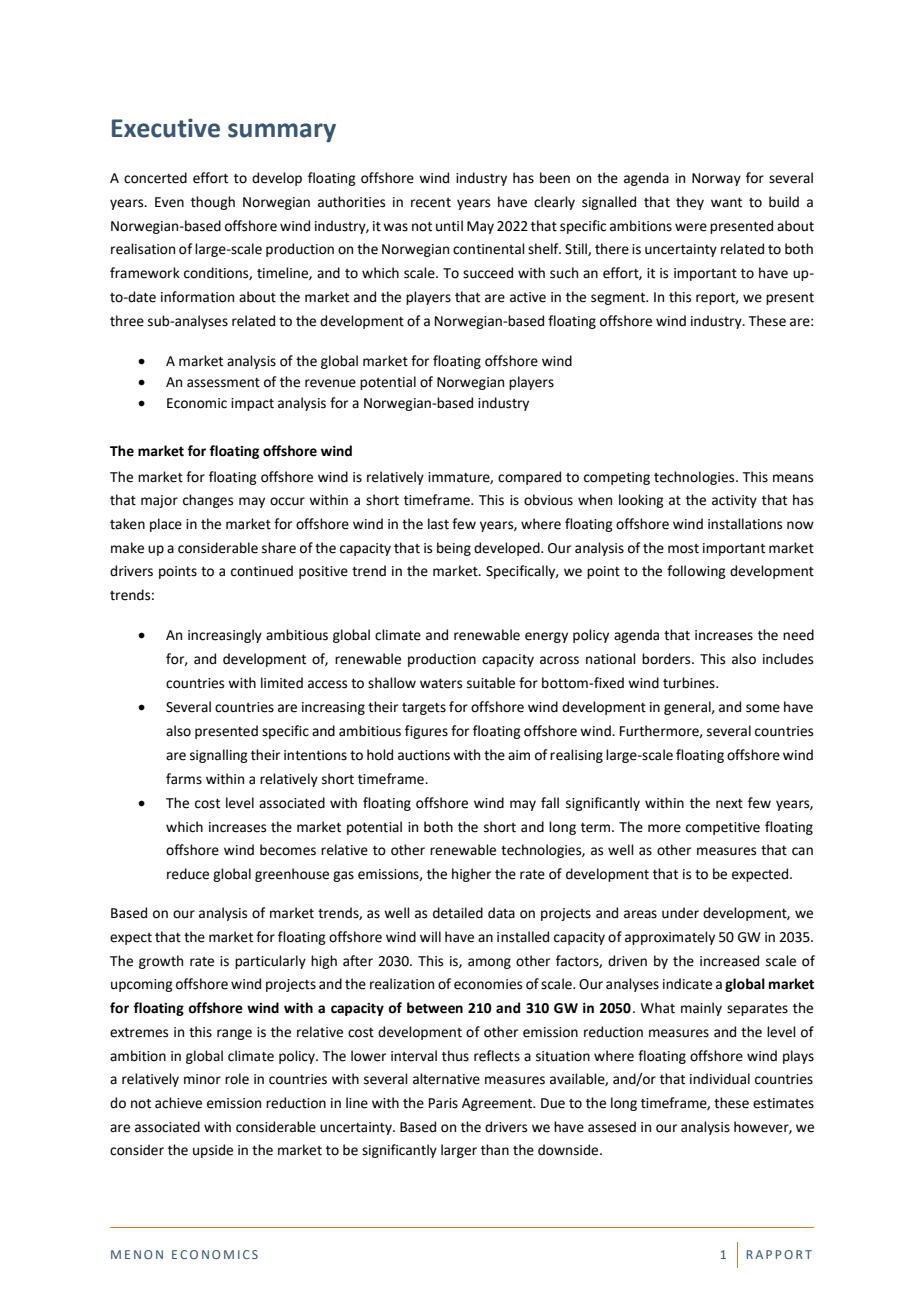 This document has width=924, height=1308. I want to click on auctions, so click(424, 755).
